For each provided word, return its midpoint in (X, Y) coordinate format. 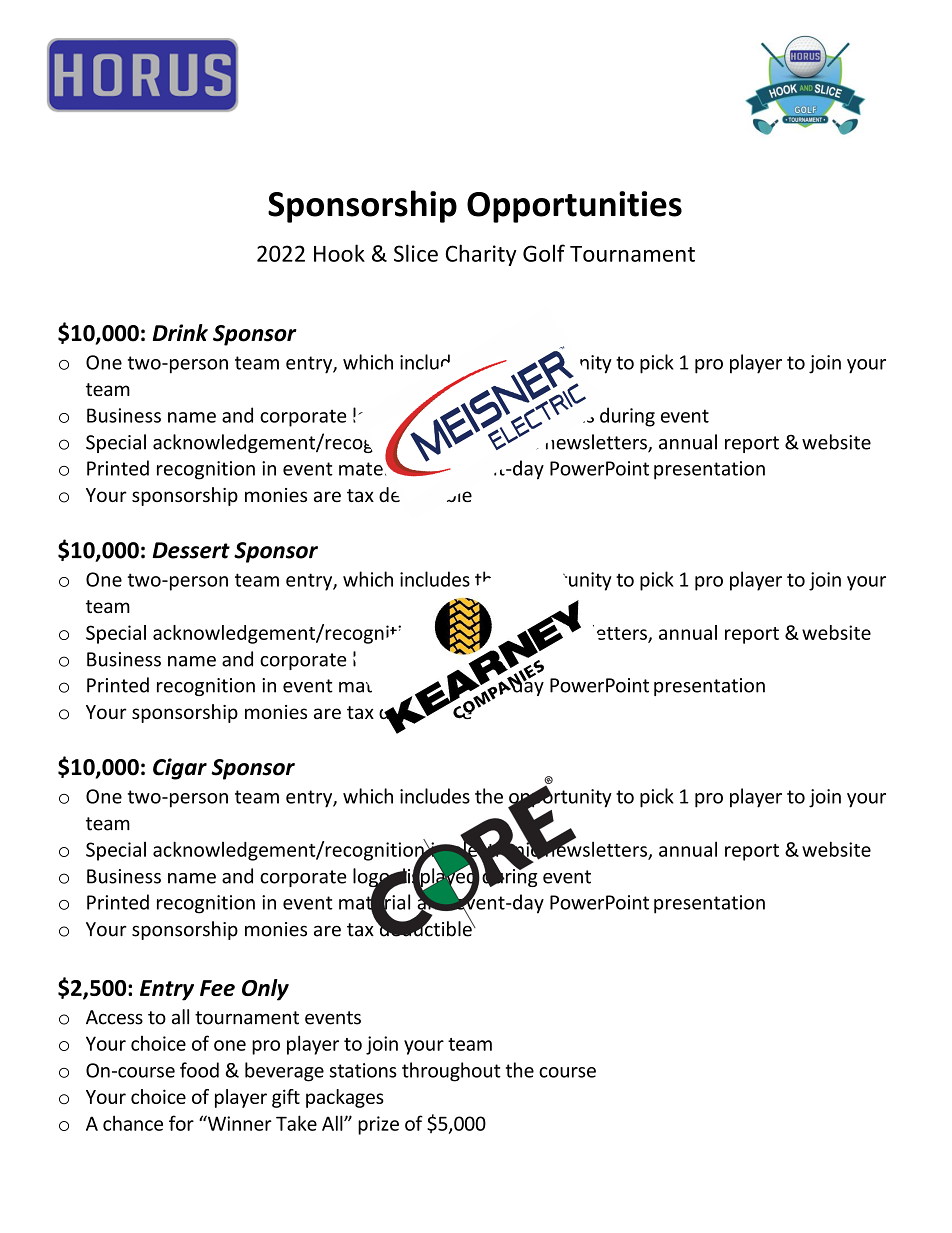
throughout (451, 1072)
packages (345, 1098)
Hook (339, 253)
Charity (481, 255)
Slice (416, 253)
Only (265, 990)
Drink (180, 332)
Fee (217, 988)
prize (378, 1125)
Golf (544, 253)
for (181, 1123)
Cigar (180, 769)
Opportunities (574, 207)
